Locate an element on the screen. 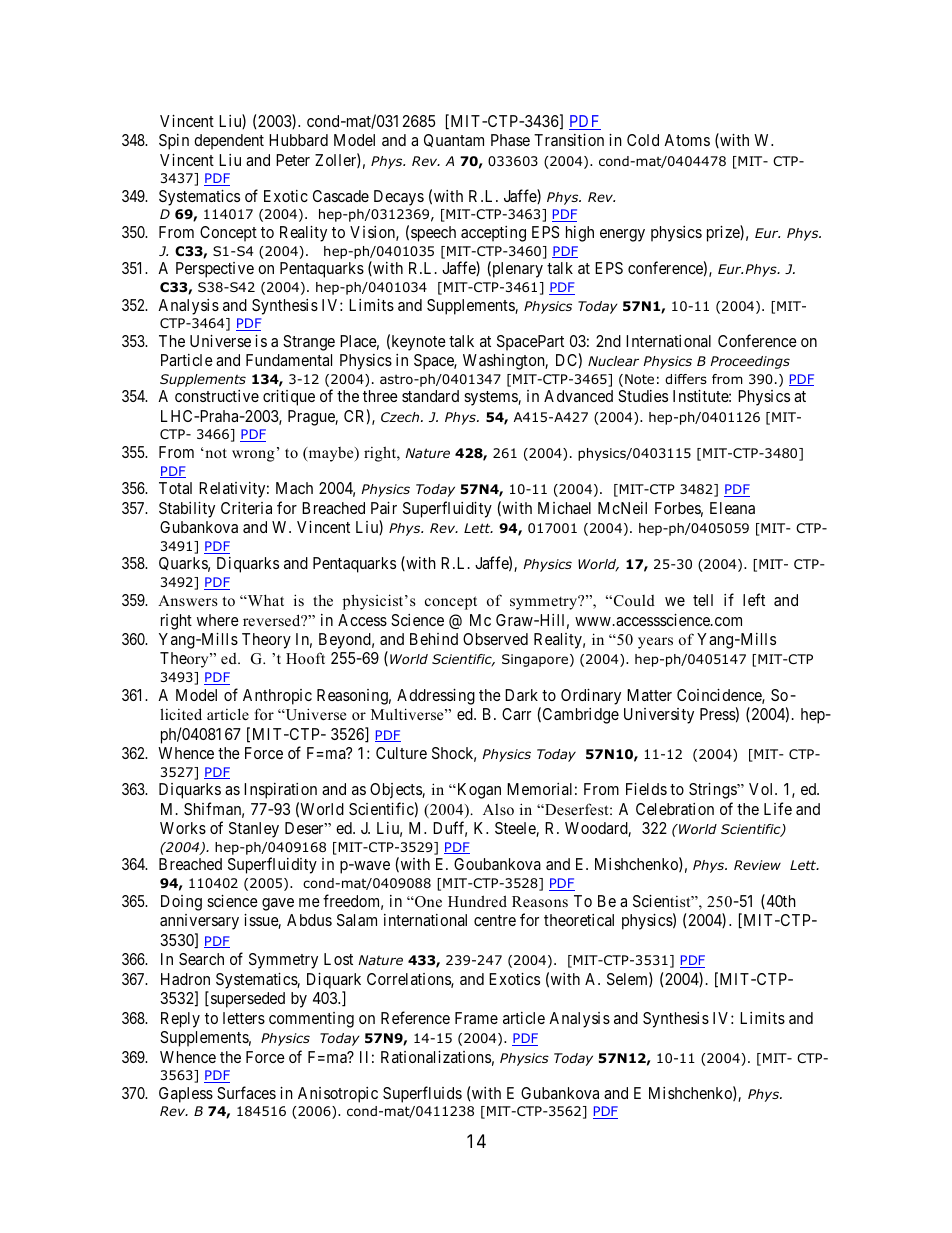 Image resolution: width=952 pixels, height=1233 pixels. tell is located at coordinates (703, 600).
